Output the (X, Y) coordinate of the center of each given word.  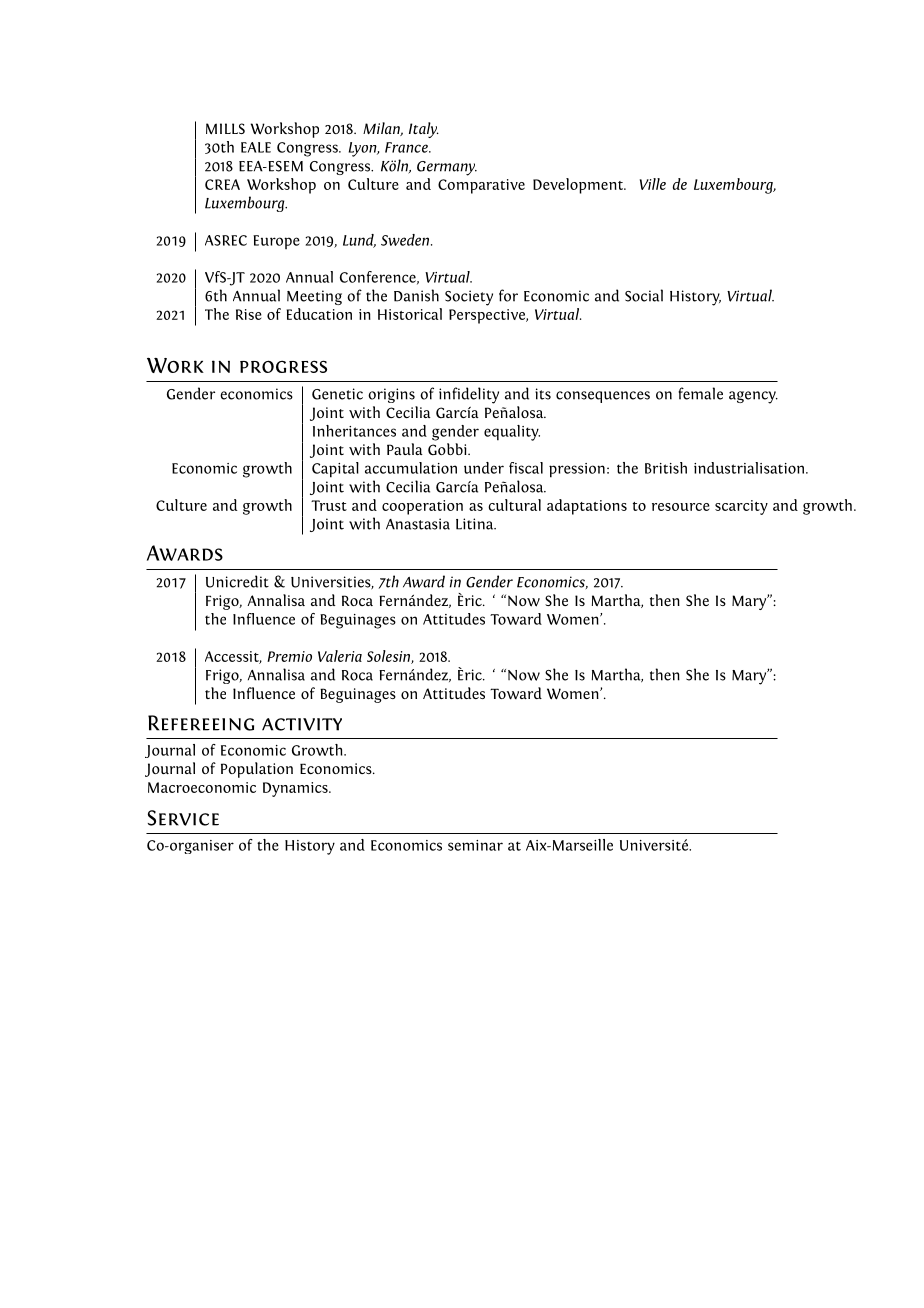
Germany (447, 168)
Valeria (340, 656)
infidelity (469, 395)
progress (283, 366)
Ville (653, 184)
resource (681, 507)
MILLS (225, 129)
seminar (475, 845)
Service (183, 818)
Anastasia (418, 524)
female (700, 393)
